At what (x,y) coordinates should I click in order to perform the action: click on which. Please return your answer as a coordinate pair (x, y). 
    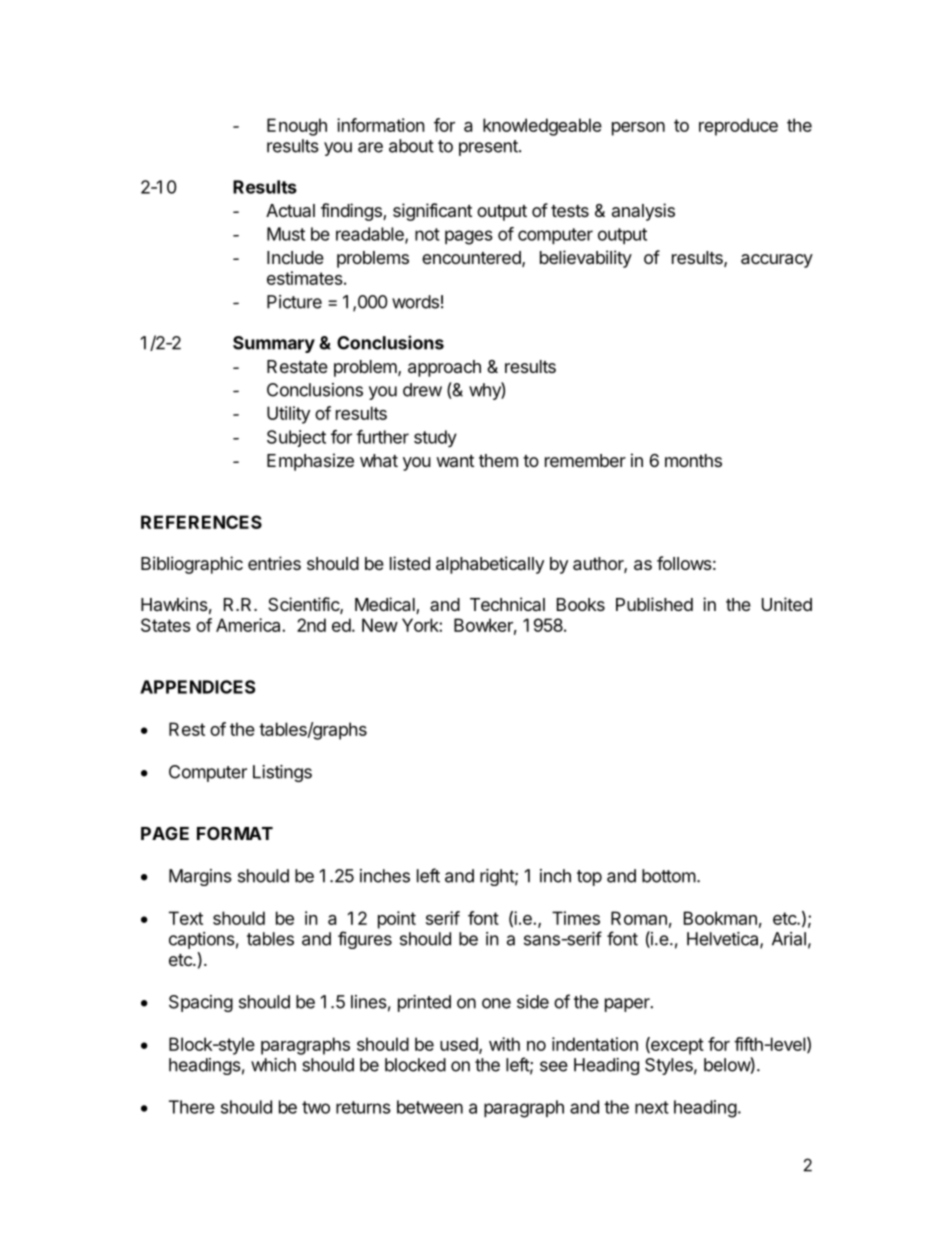
    Looking at the image, I should click on (273, 1065).
